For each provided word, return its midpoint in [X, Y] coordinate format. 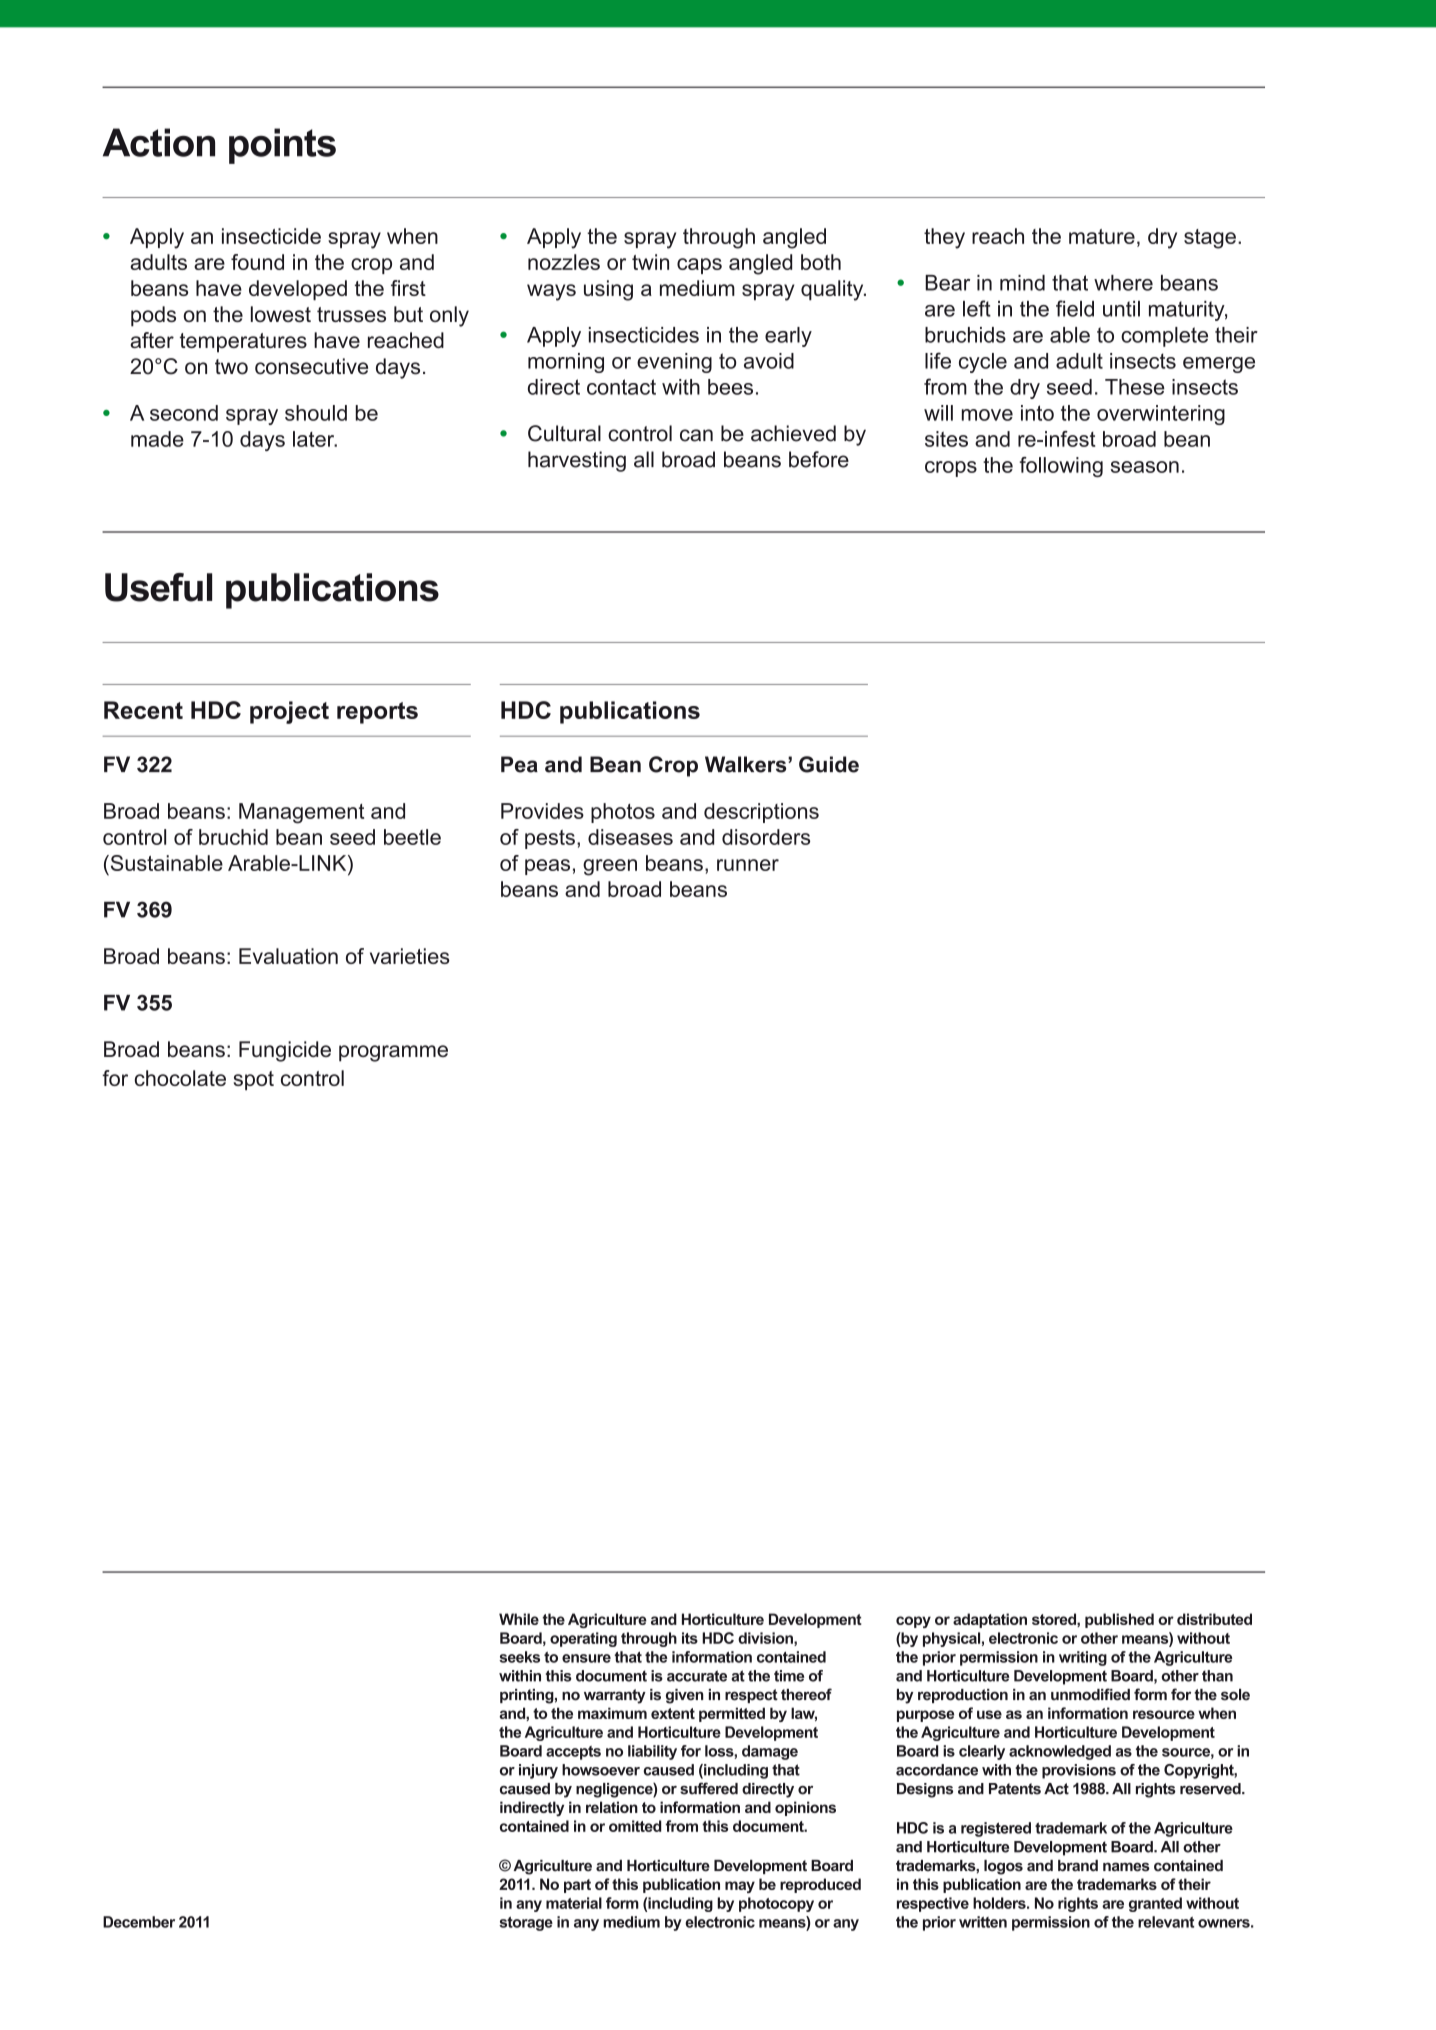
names [1126, 1867]
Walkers [747, 764]
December [139, 1922]
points [282, 146]
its [690, 1638]
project [289, 712]
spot [254, 1080]
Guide [829, 764]
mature [1102, 236]
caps [699, 266]
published [1119, 1620]
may [740, 1887]
